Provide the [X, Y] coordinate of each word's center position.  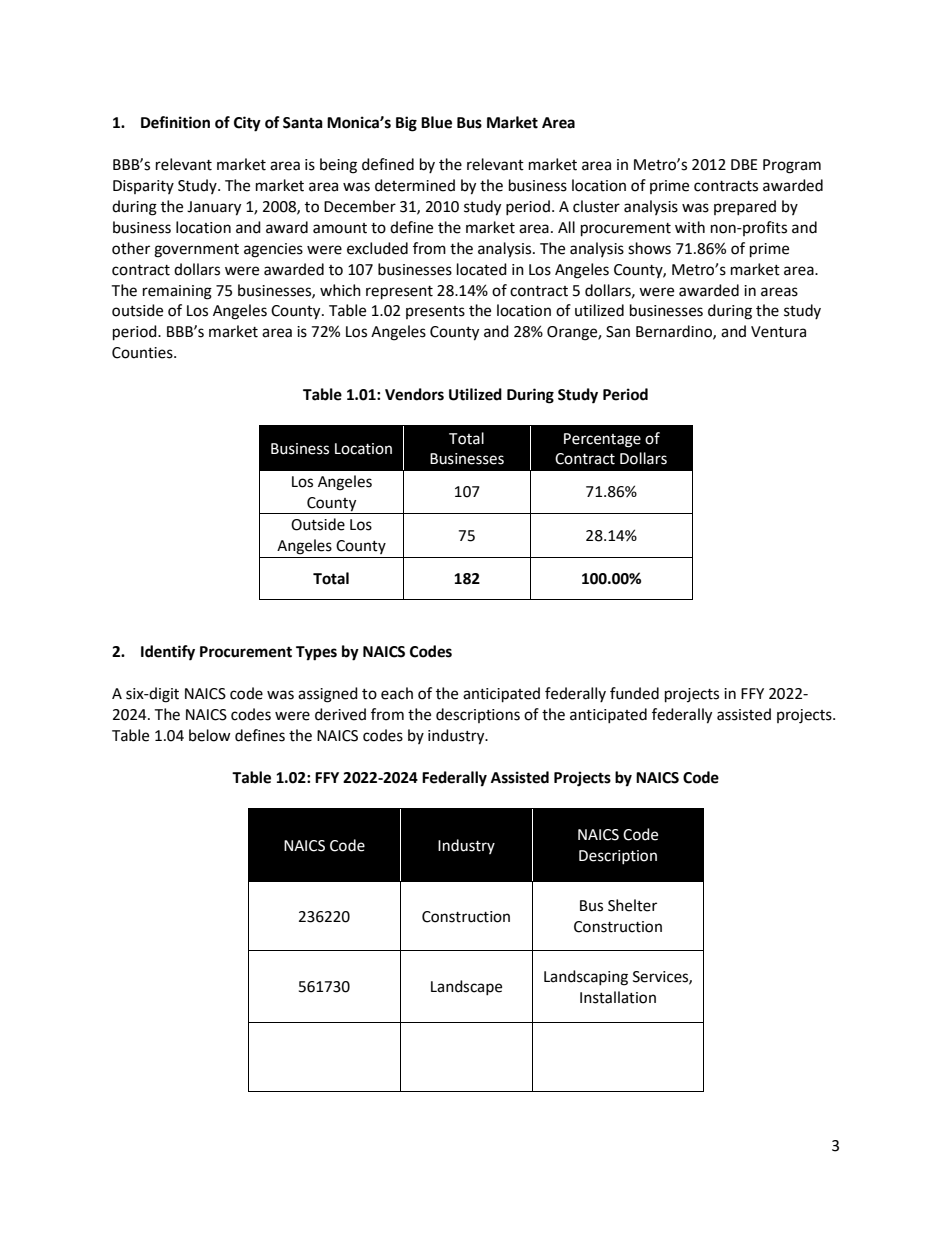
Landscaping [586, 978]
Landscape [466, 987]
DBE [744, 164]
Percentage [602, 440]
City [247, 124]
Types [316, 653]
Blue [436, 122]
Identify [168, 653]
